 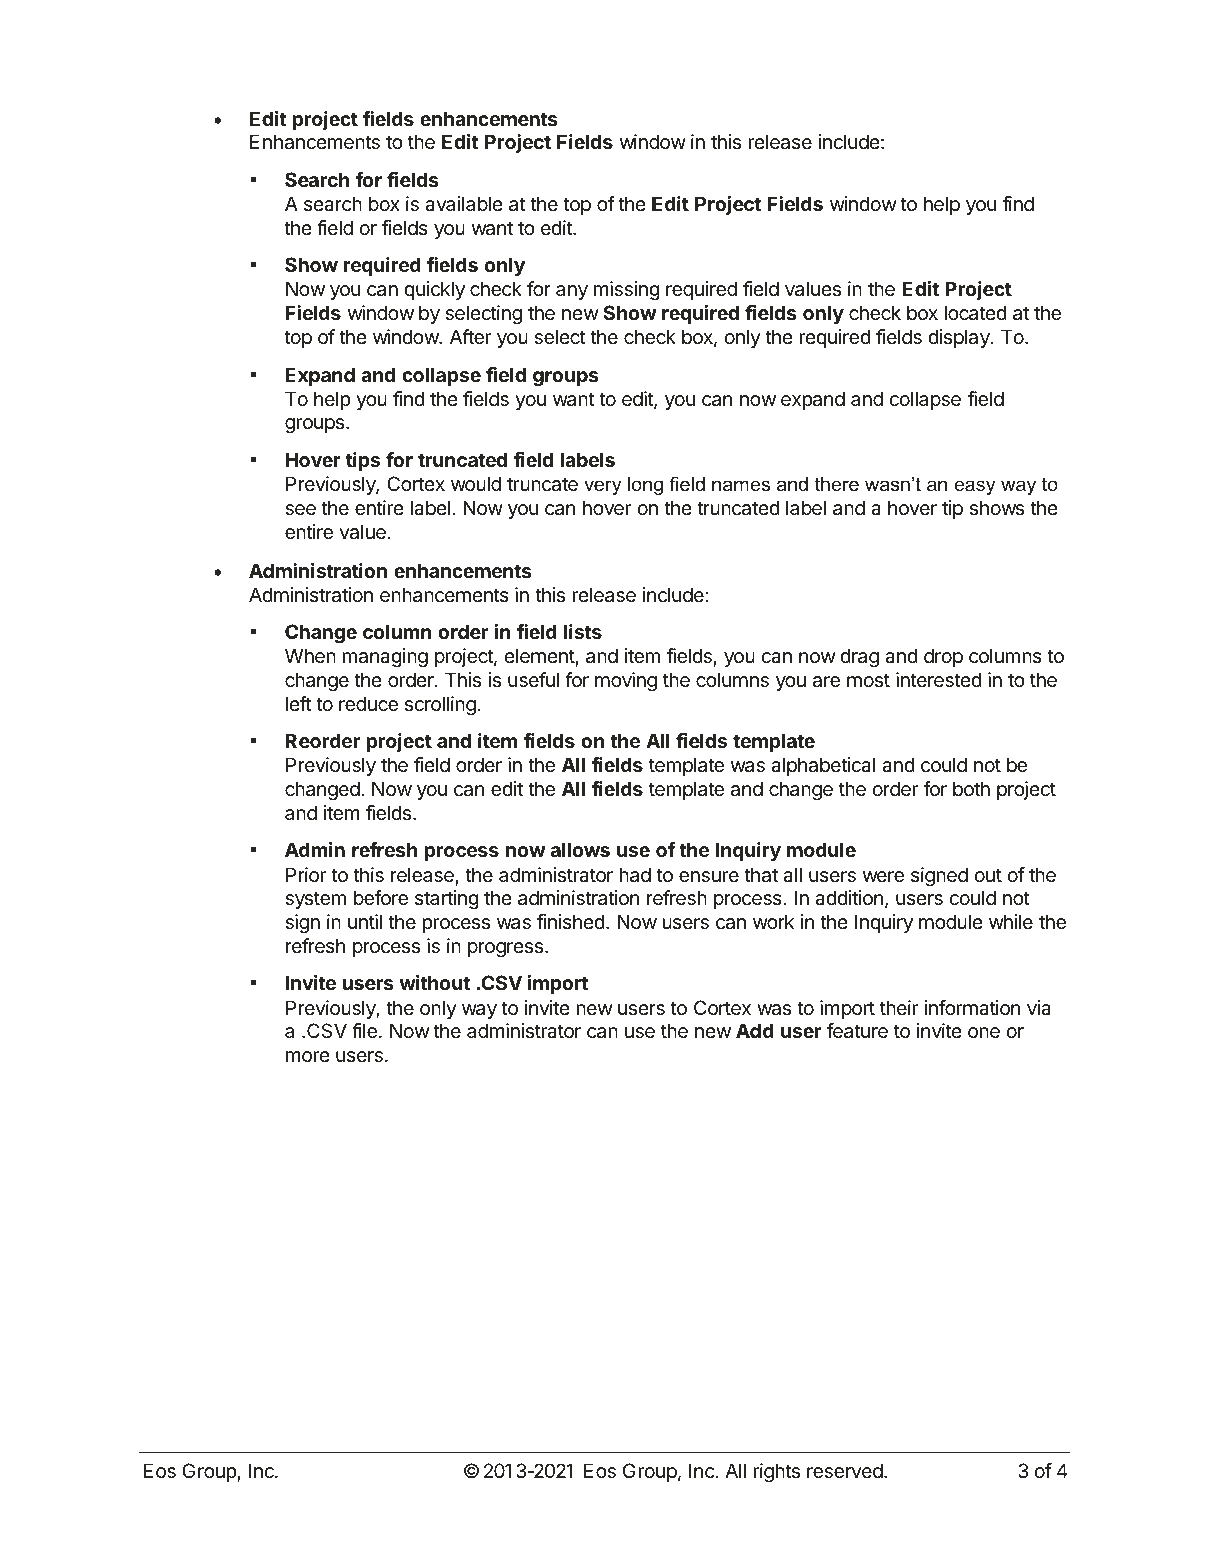 I want to click on located, so click(x=975, y=313).
